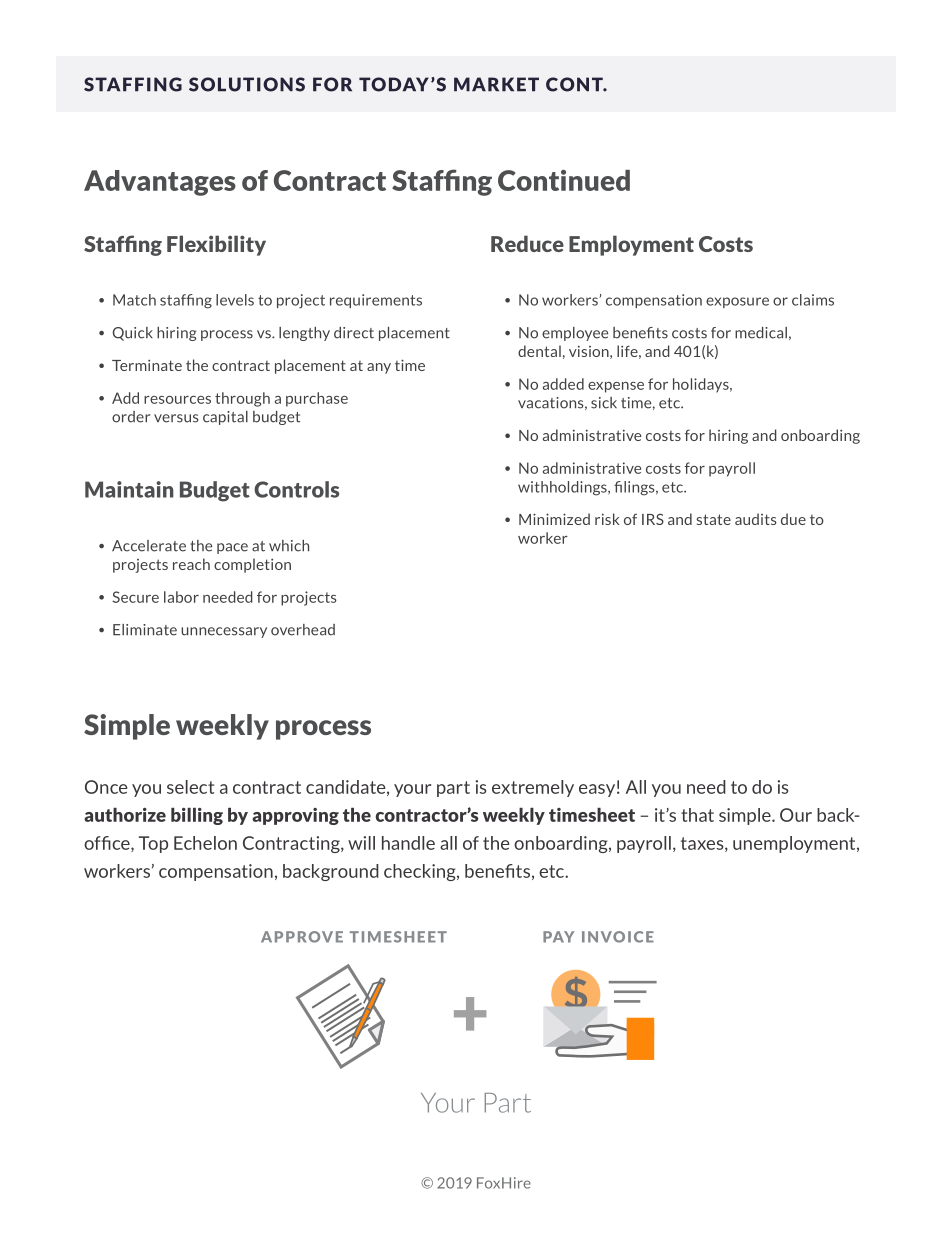  Describe the element at coordinates (129, 489) in the screenshot. I see `Maintain` at that location.
